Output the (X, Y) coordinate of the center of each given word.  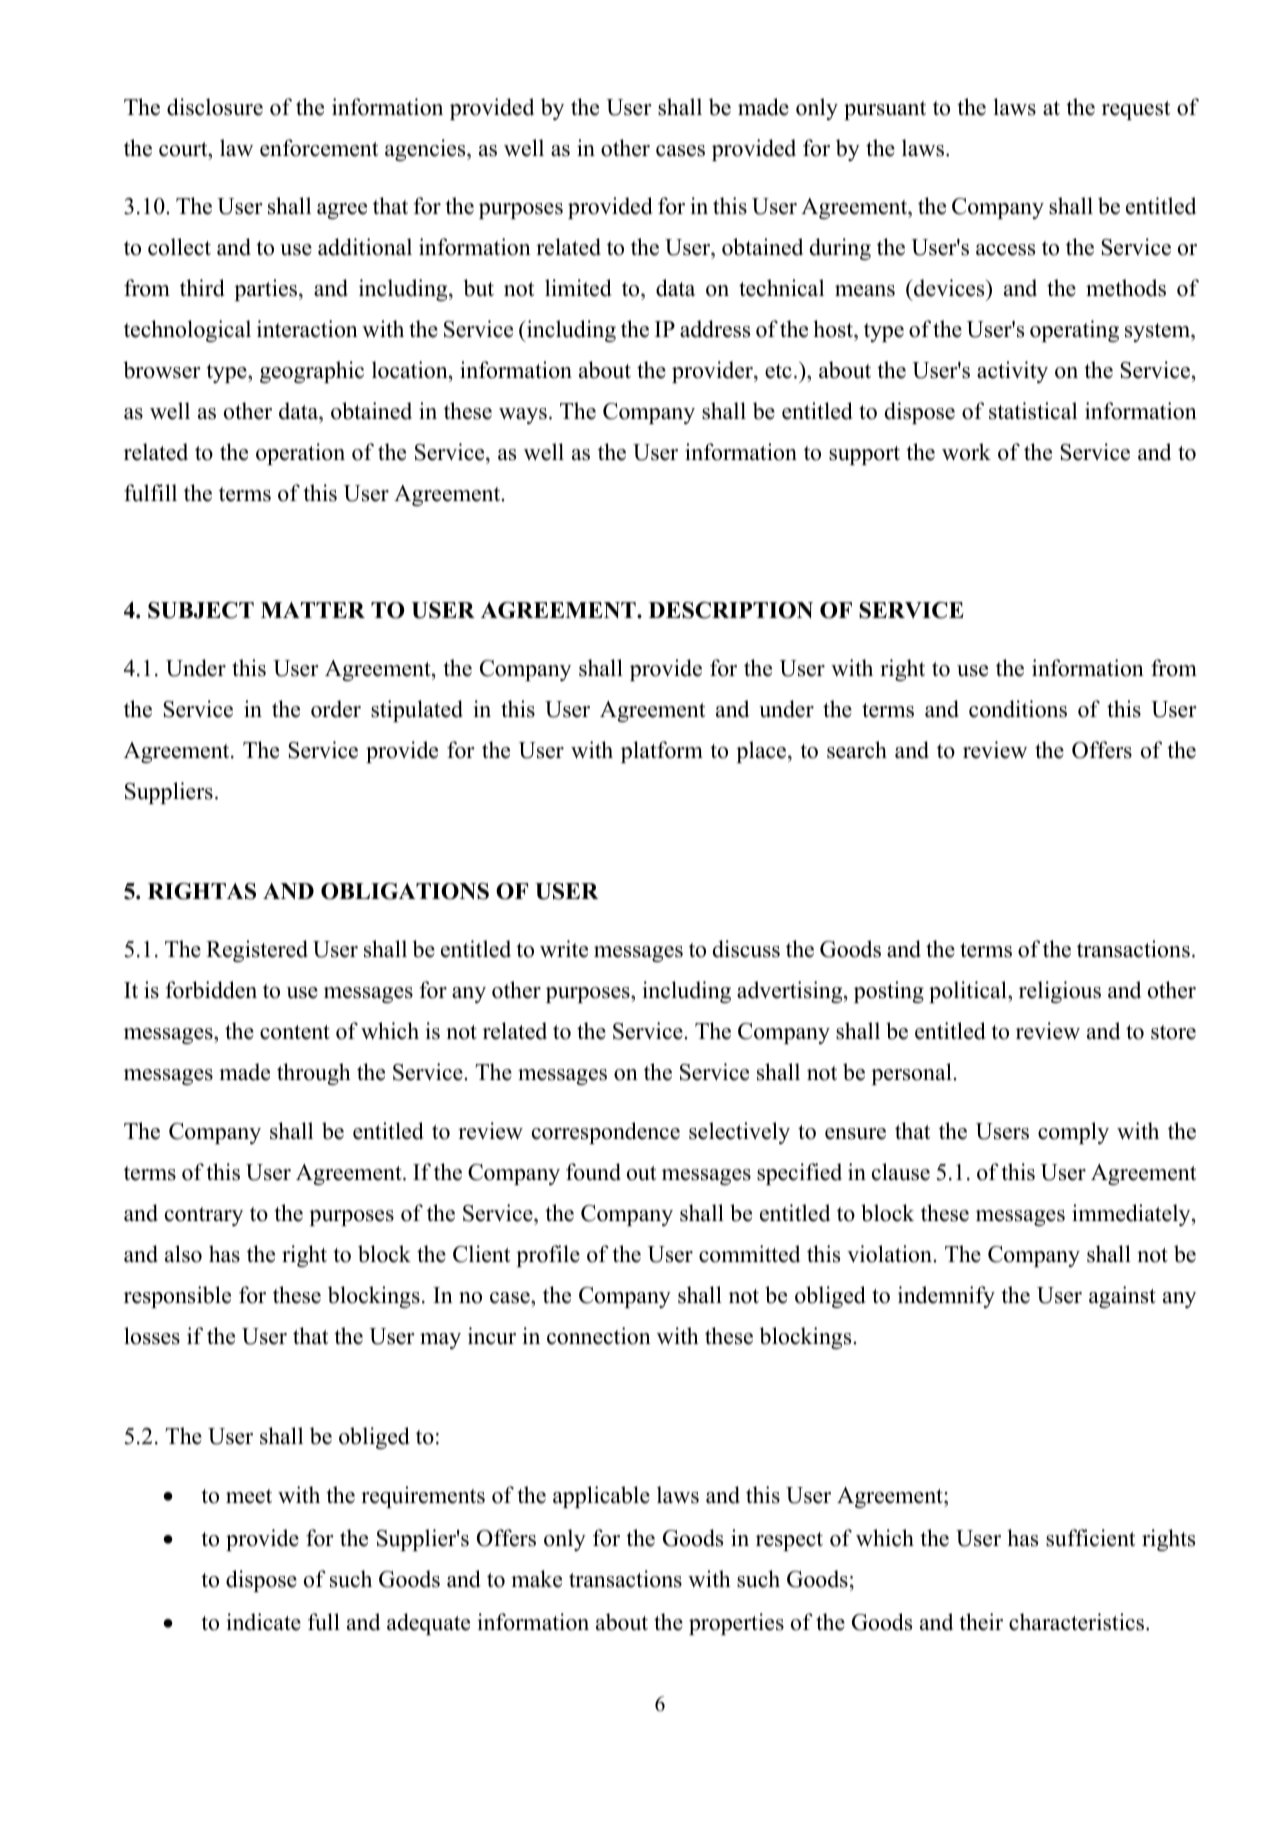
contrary (204, 1216)
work (966, 452)
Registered (257, 951)
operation (300, 454)
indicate (263, 1622)
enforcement (319, 148)
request (1136, 110)
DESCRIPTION (730, 610)
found (593, 1172)
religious (1060, 992)
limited (578, 288)
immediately (1132, 1215)
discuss (746, 949)
